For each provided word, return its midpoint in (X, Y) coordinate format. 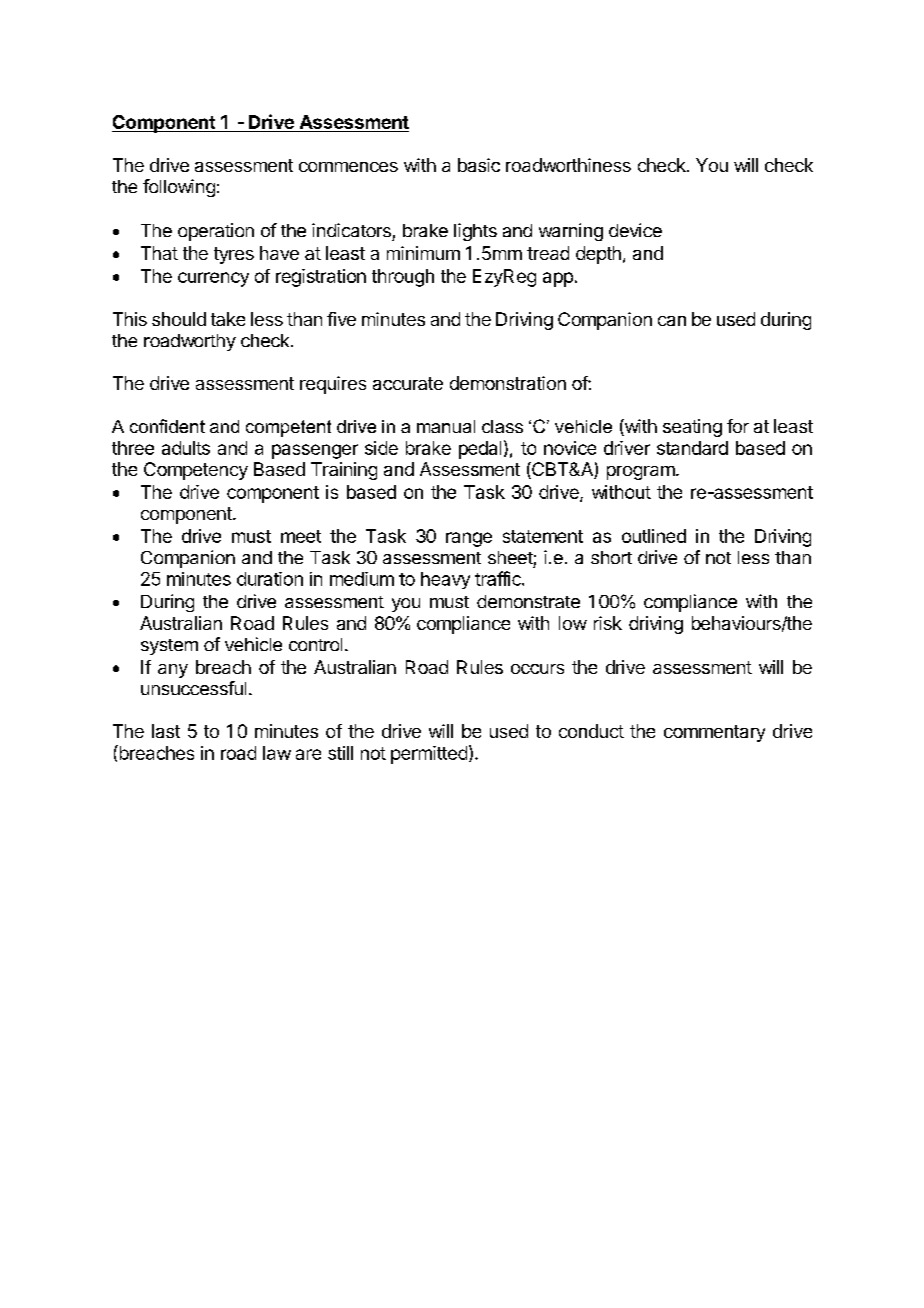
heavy (445, 580)
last (166, 731)
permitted (429, 755)
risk (608, 623)
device (635, 230)
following (179, 188)
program (641, 473)
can (672, 321)
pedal (480, 450)
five (341, 319)
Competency (196, 471)
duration (270, 579)
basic (479, 165)
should (179, 319)
